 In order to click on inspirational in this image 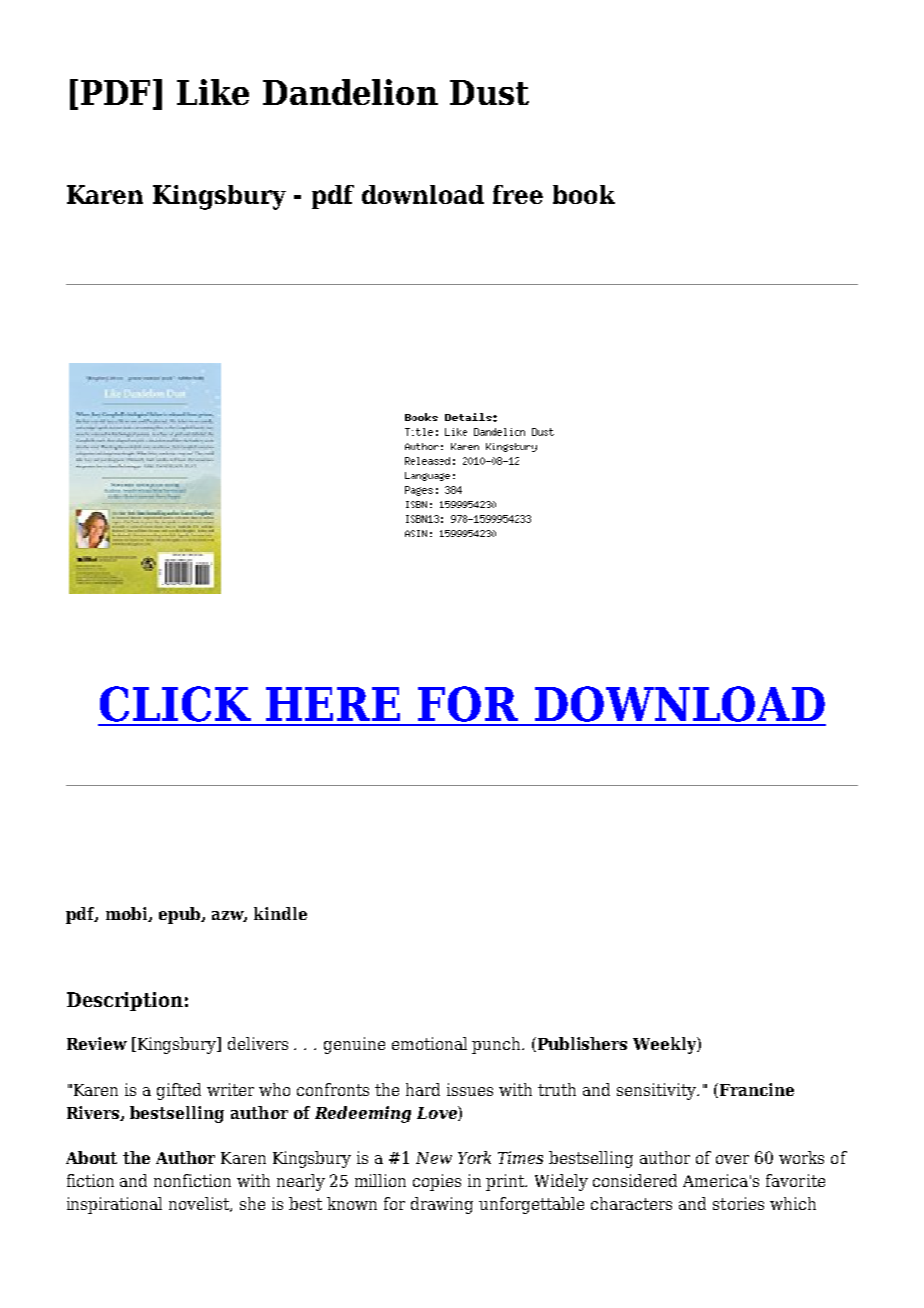, I will do `click(114, 1205)`.
